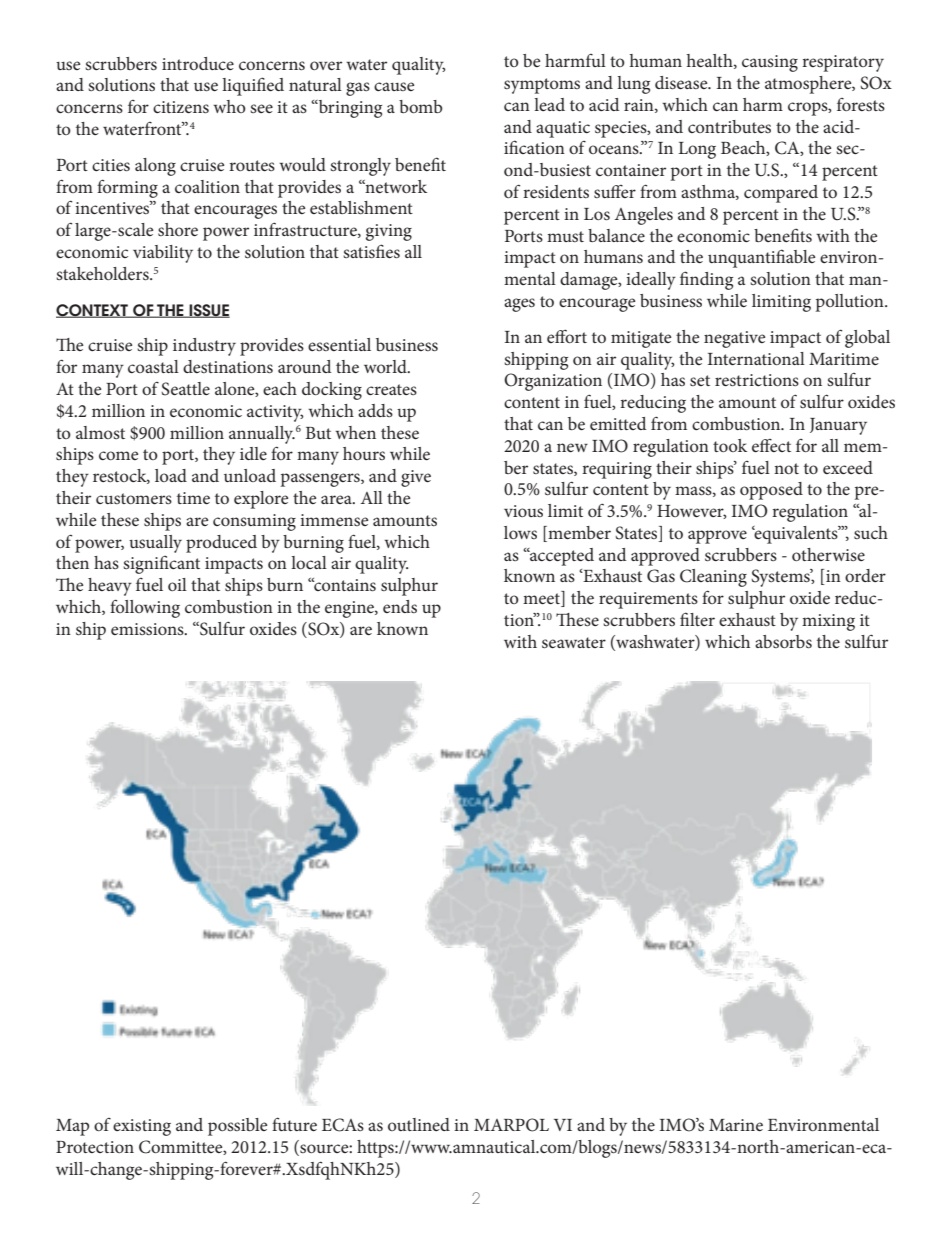  What do you see at coordinates (783, 641) in the document?
I see `absorbs` at bounding box center [783, 641].
